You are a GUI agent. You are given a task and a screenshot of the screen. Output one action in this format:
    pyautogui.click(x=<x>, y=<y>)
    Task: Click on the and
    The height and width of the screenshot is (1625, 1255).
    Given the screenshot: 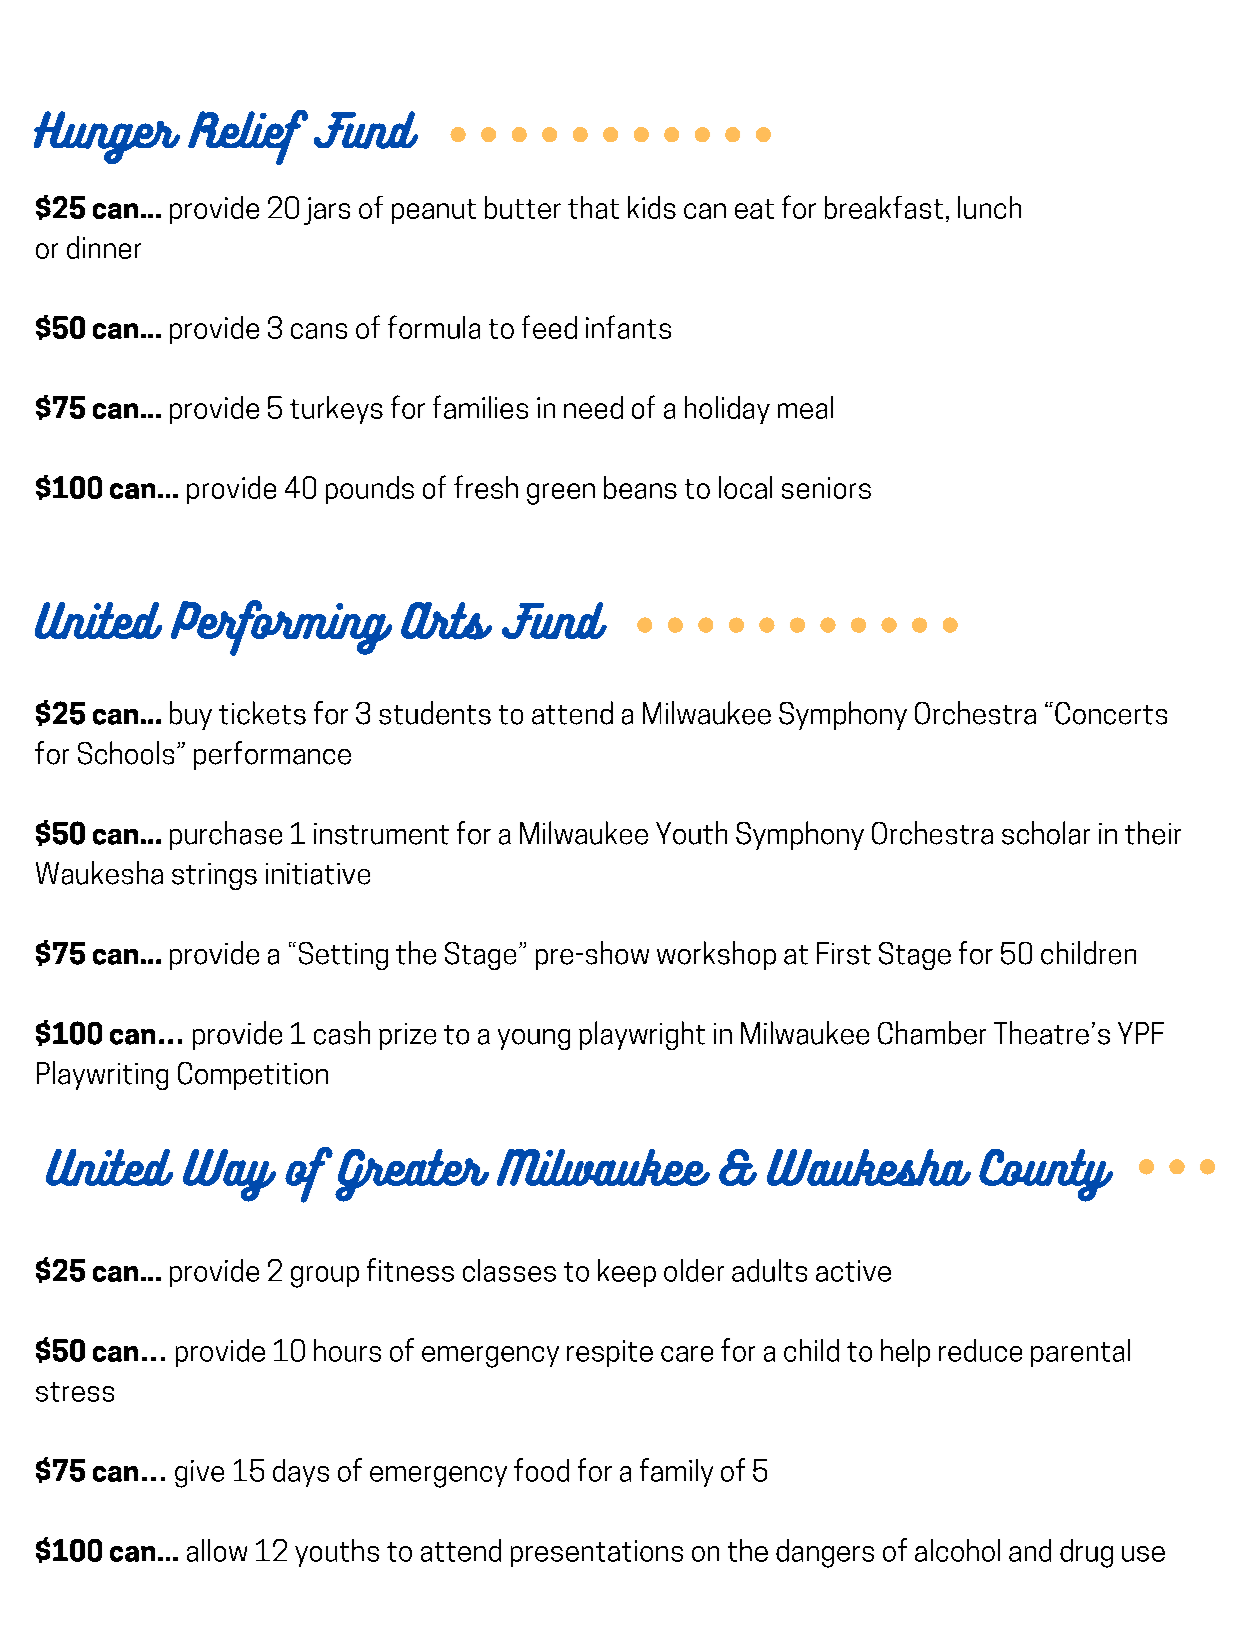 What is the action you would take?
    pyautogui.click(x=1030, y=1550)
